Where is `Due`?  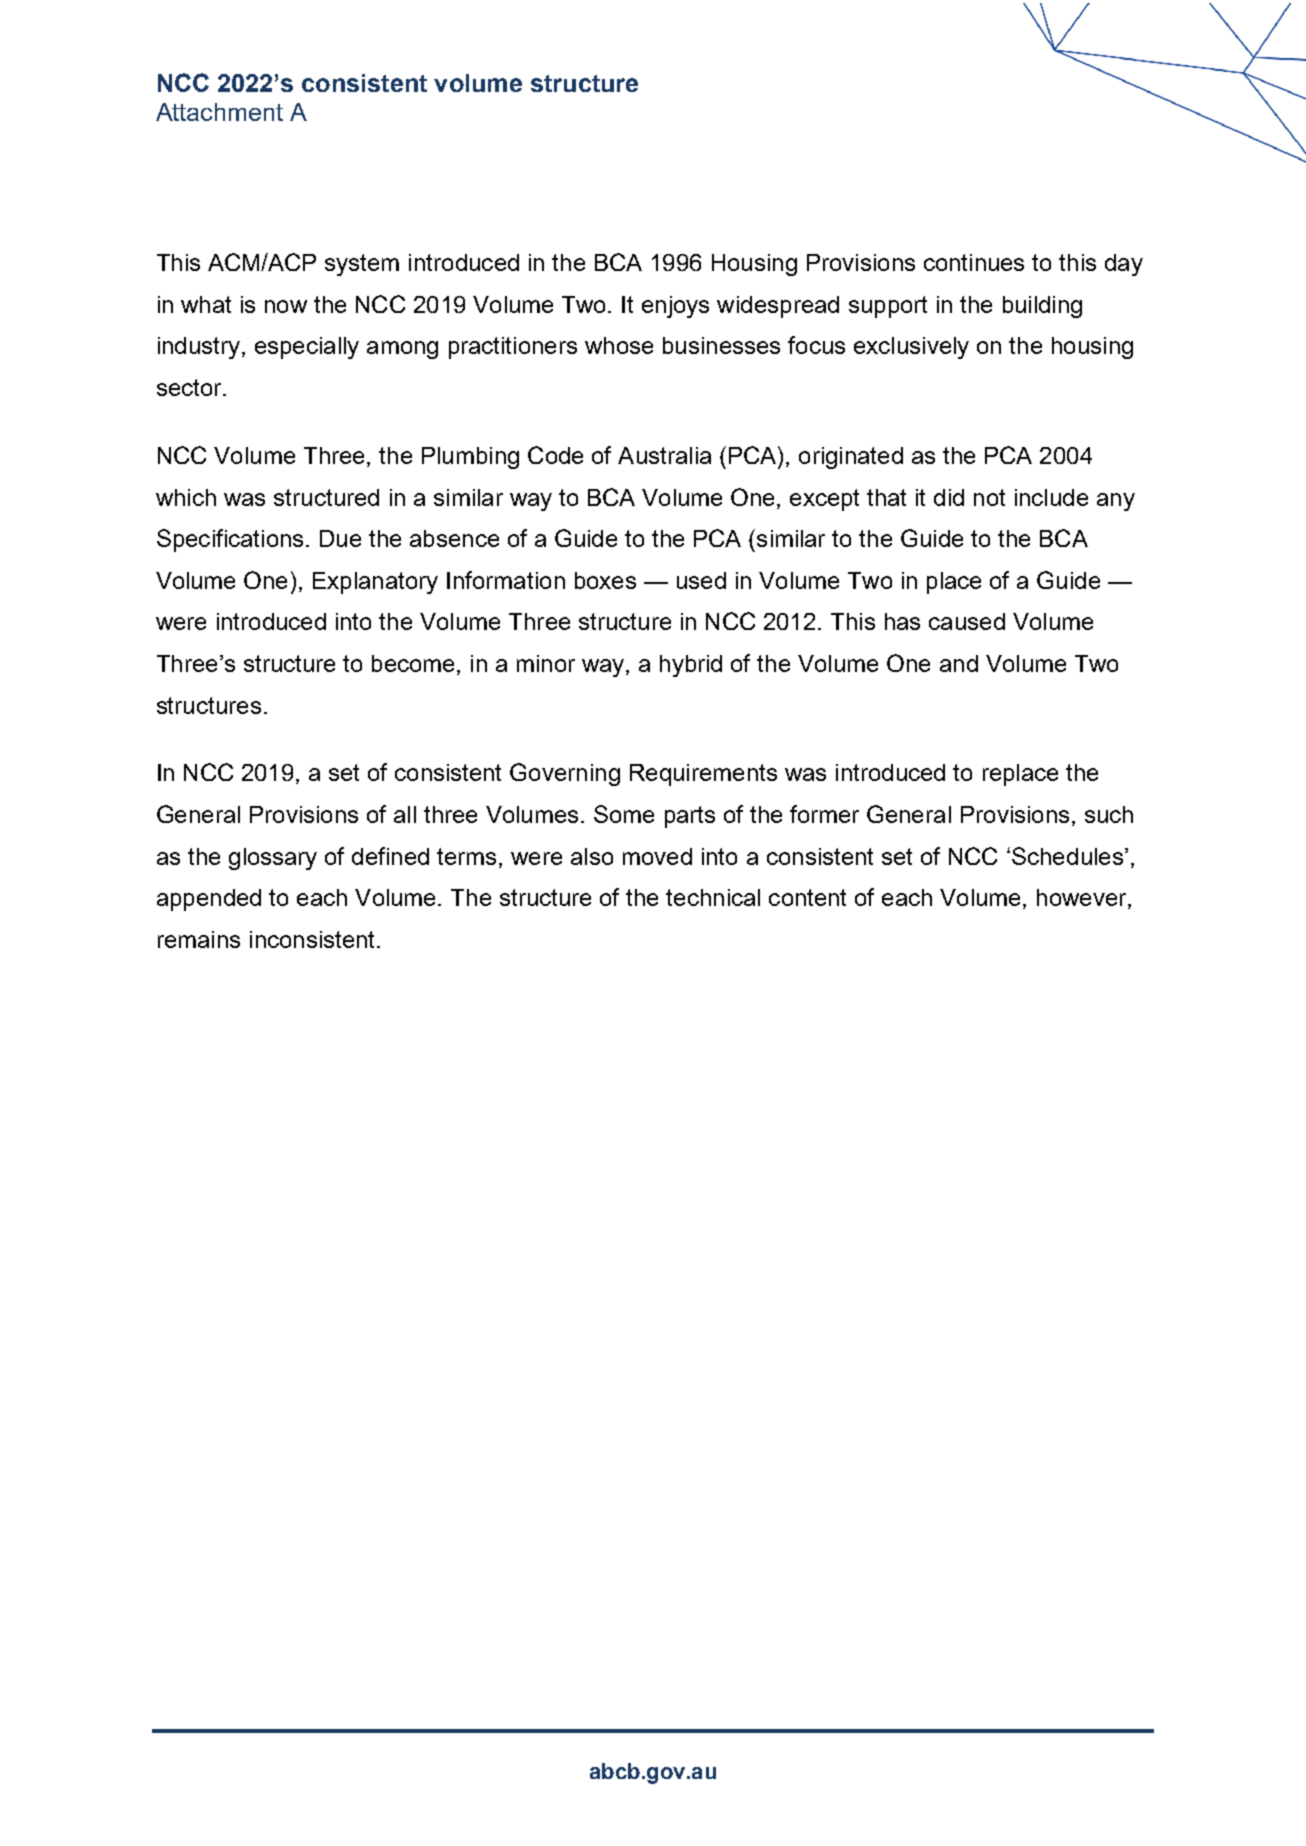 Due is located at coordinates (340, 538).
